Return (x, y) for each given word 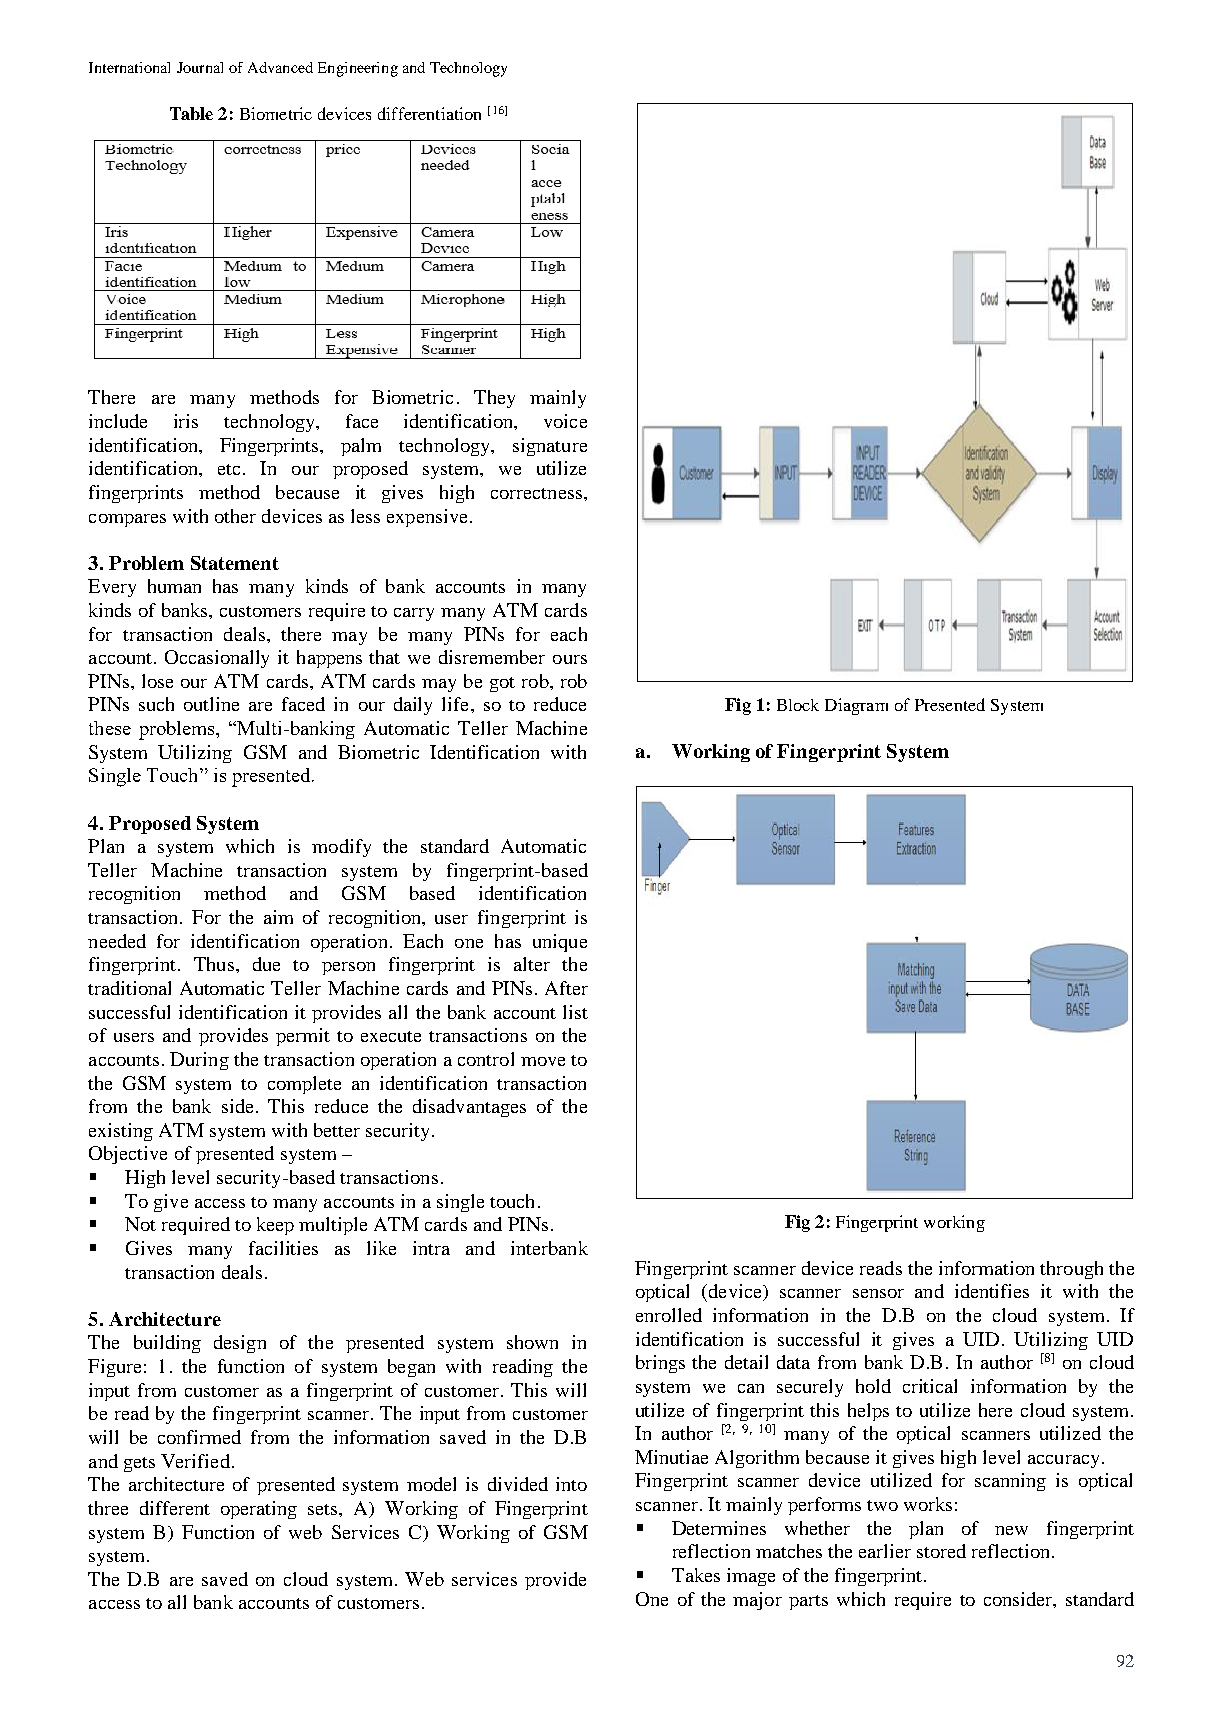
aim (278, 917)
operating (259, 1510)
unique (560, 943)
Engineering (358, 69)
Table (191, 113)
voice (565, 421)
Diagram (856, 706)
